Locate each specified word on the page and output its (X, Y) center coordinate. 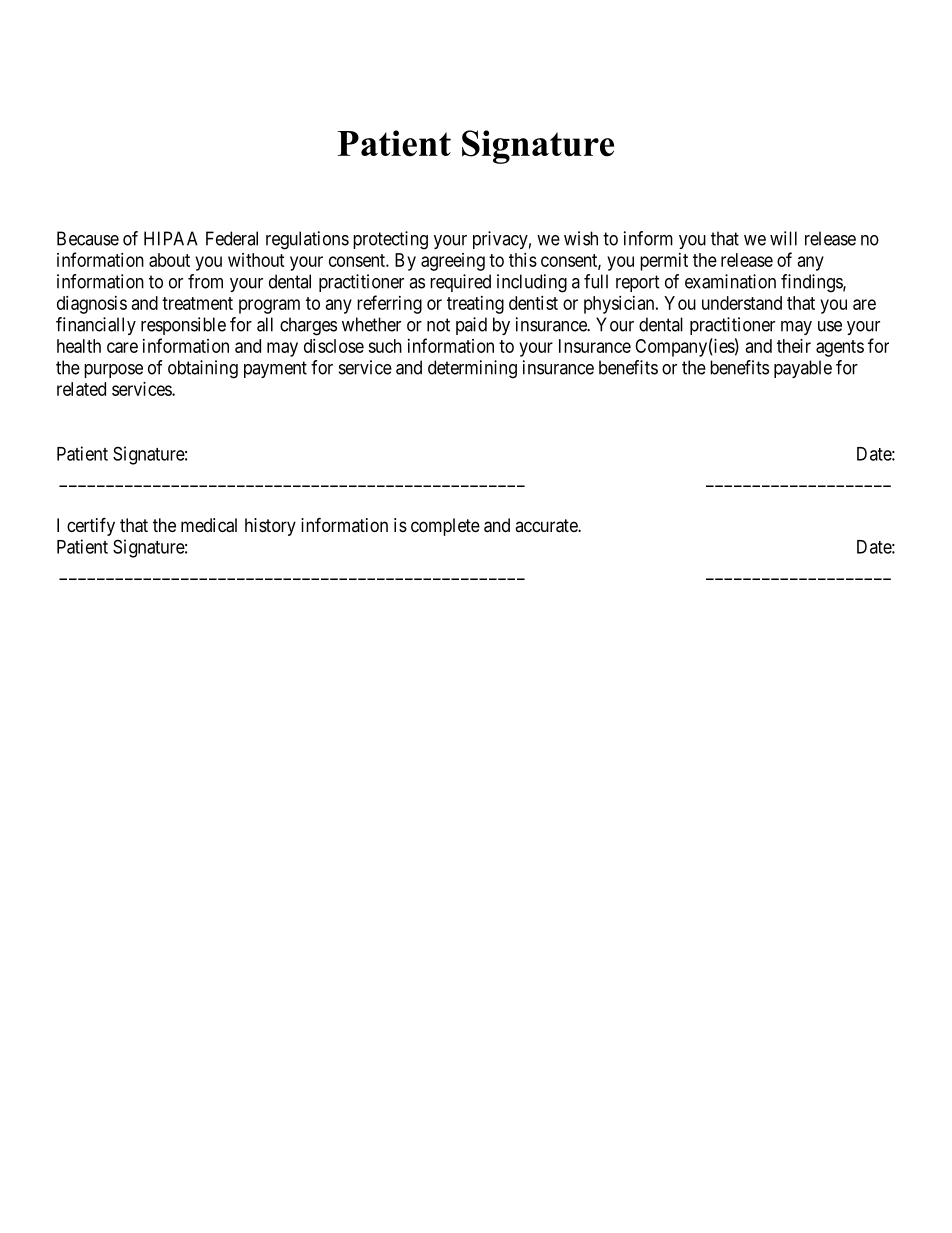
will (783, 238)
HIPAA (171, 238)
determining (472, 369)
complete (445, 527)
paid (471, 326)
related (81, 389)
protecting (390, 240)
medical (209, 525)
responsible (183, 326)
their (794, 346)
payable (803, 369)
